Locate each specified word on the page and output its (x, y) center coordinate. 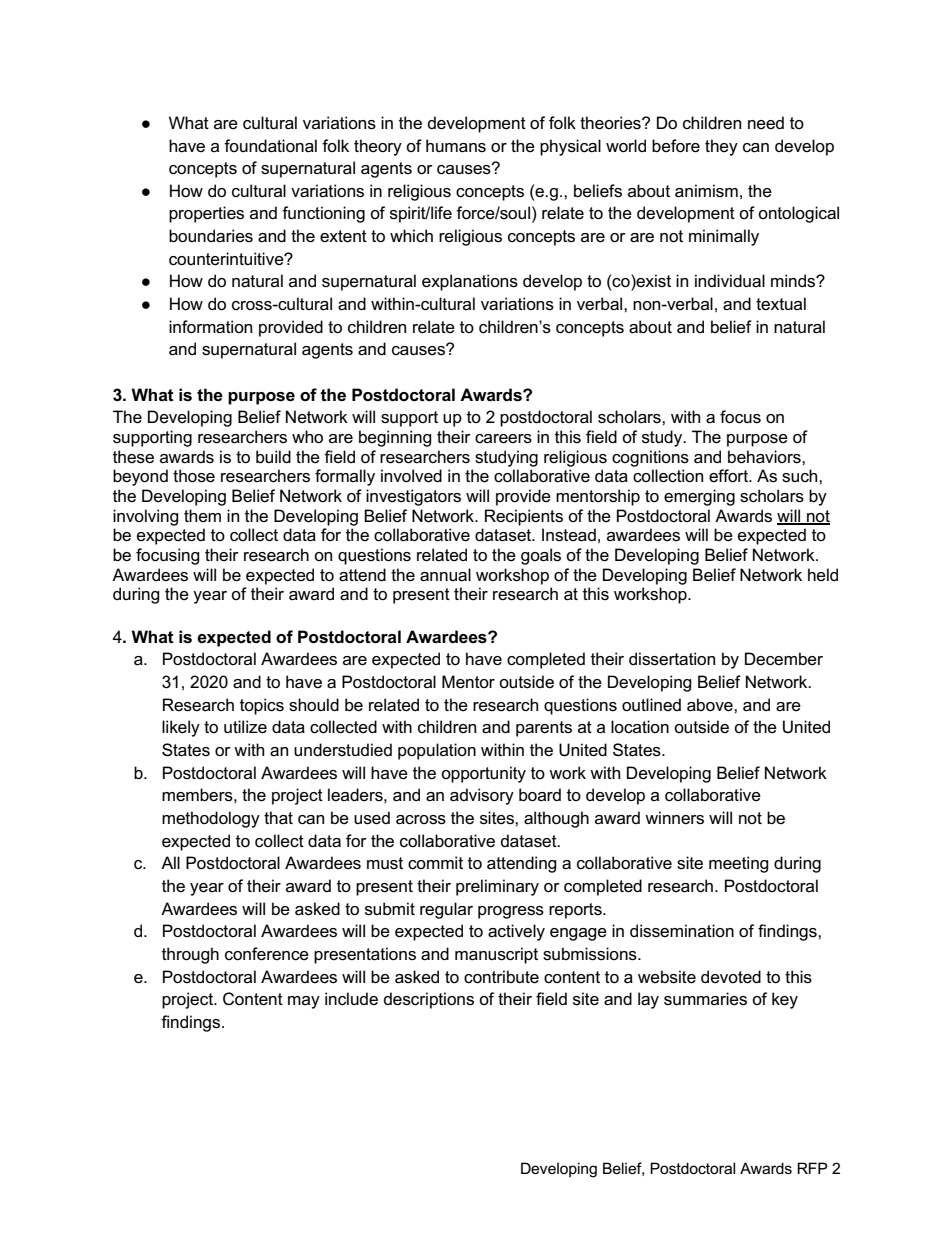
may (304, 1002)
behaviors (765, 457)
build (273, 456)
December (784, 659)
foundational (270, 146)
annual (445, 575)
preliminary (497, 887)
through (190, 955)
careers (503, 439)
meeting (739, 864)
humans (456, 146)
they (721, 147)
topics (262, 706)
